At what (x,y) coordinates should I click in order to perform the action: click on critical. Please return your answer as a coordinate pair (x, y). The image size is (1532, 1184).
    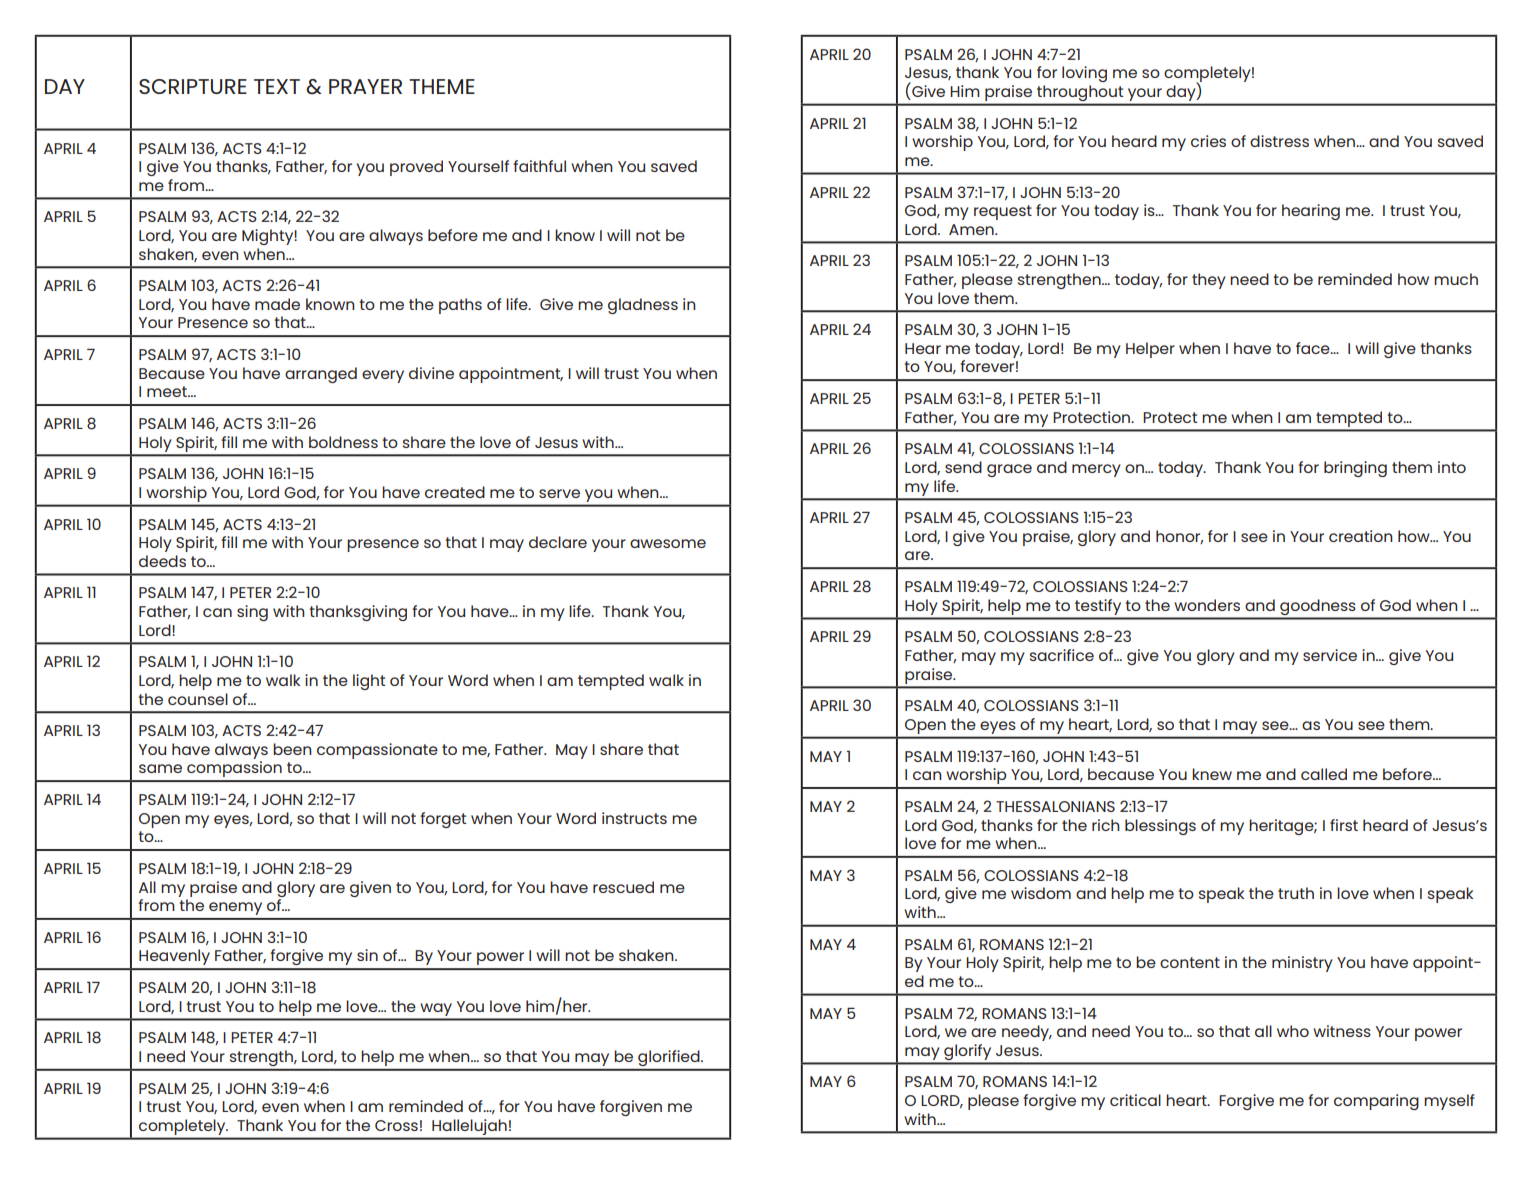
    Looking at the image, I should click on (1135, 1100).
